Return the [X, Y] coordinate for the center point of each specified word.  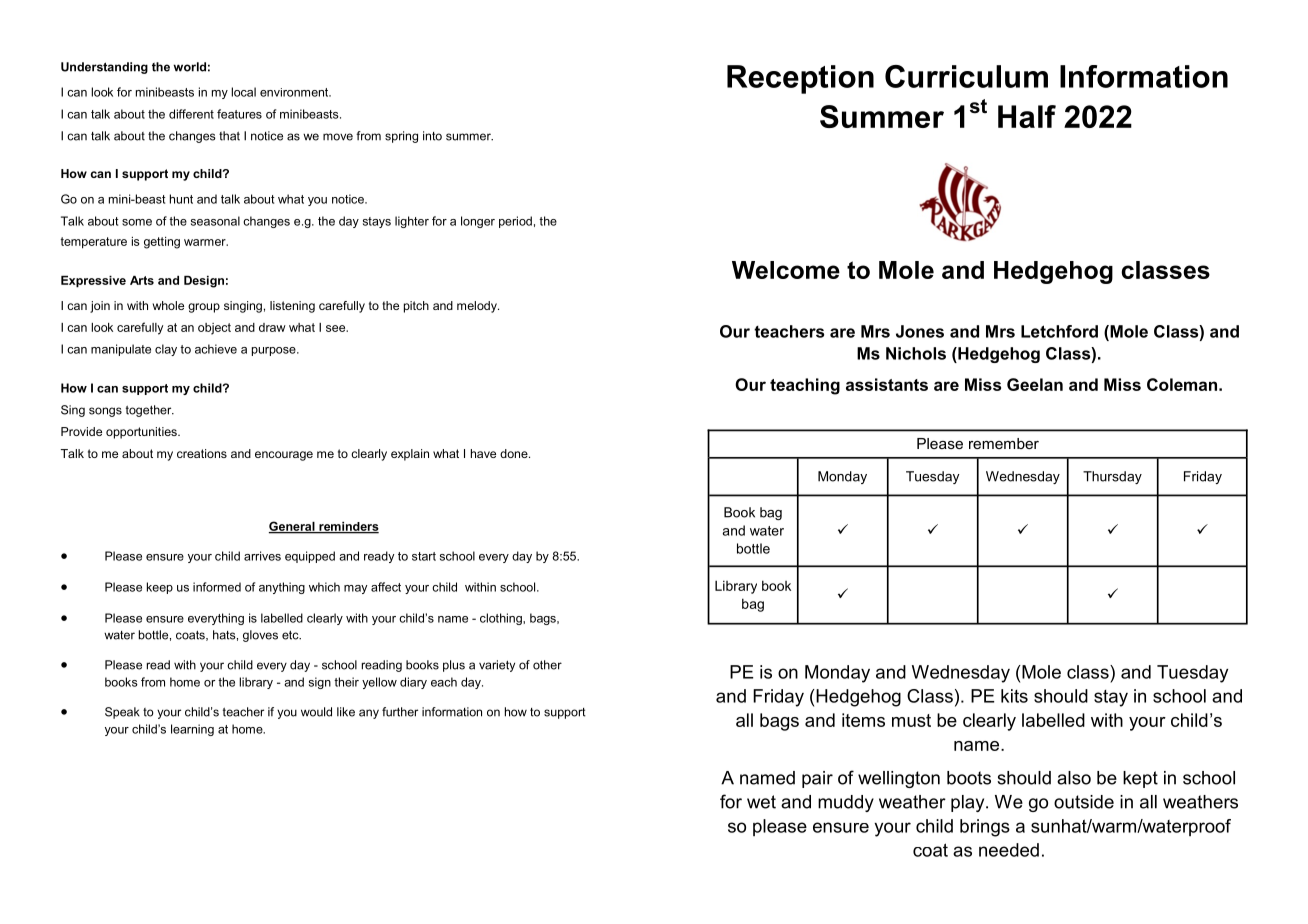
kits [1014, 696]
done [515, 453]
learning [192, 730]
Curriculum [966, 76]
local [243, 92]
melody [478, 307]
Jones [920, 331]
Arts [142, 280]
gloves [260, 636]
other [547, 665]
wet [761, 802]
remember [1004, 443]
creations [202, 453]
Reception [800, 79]
